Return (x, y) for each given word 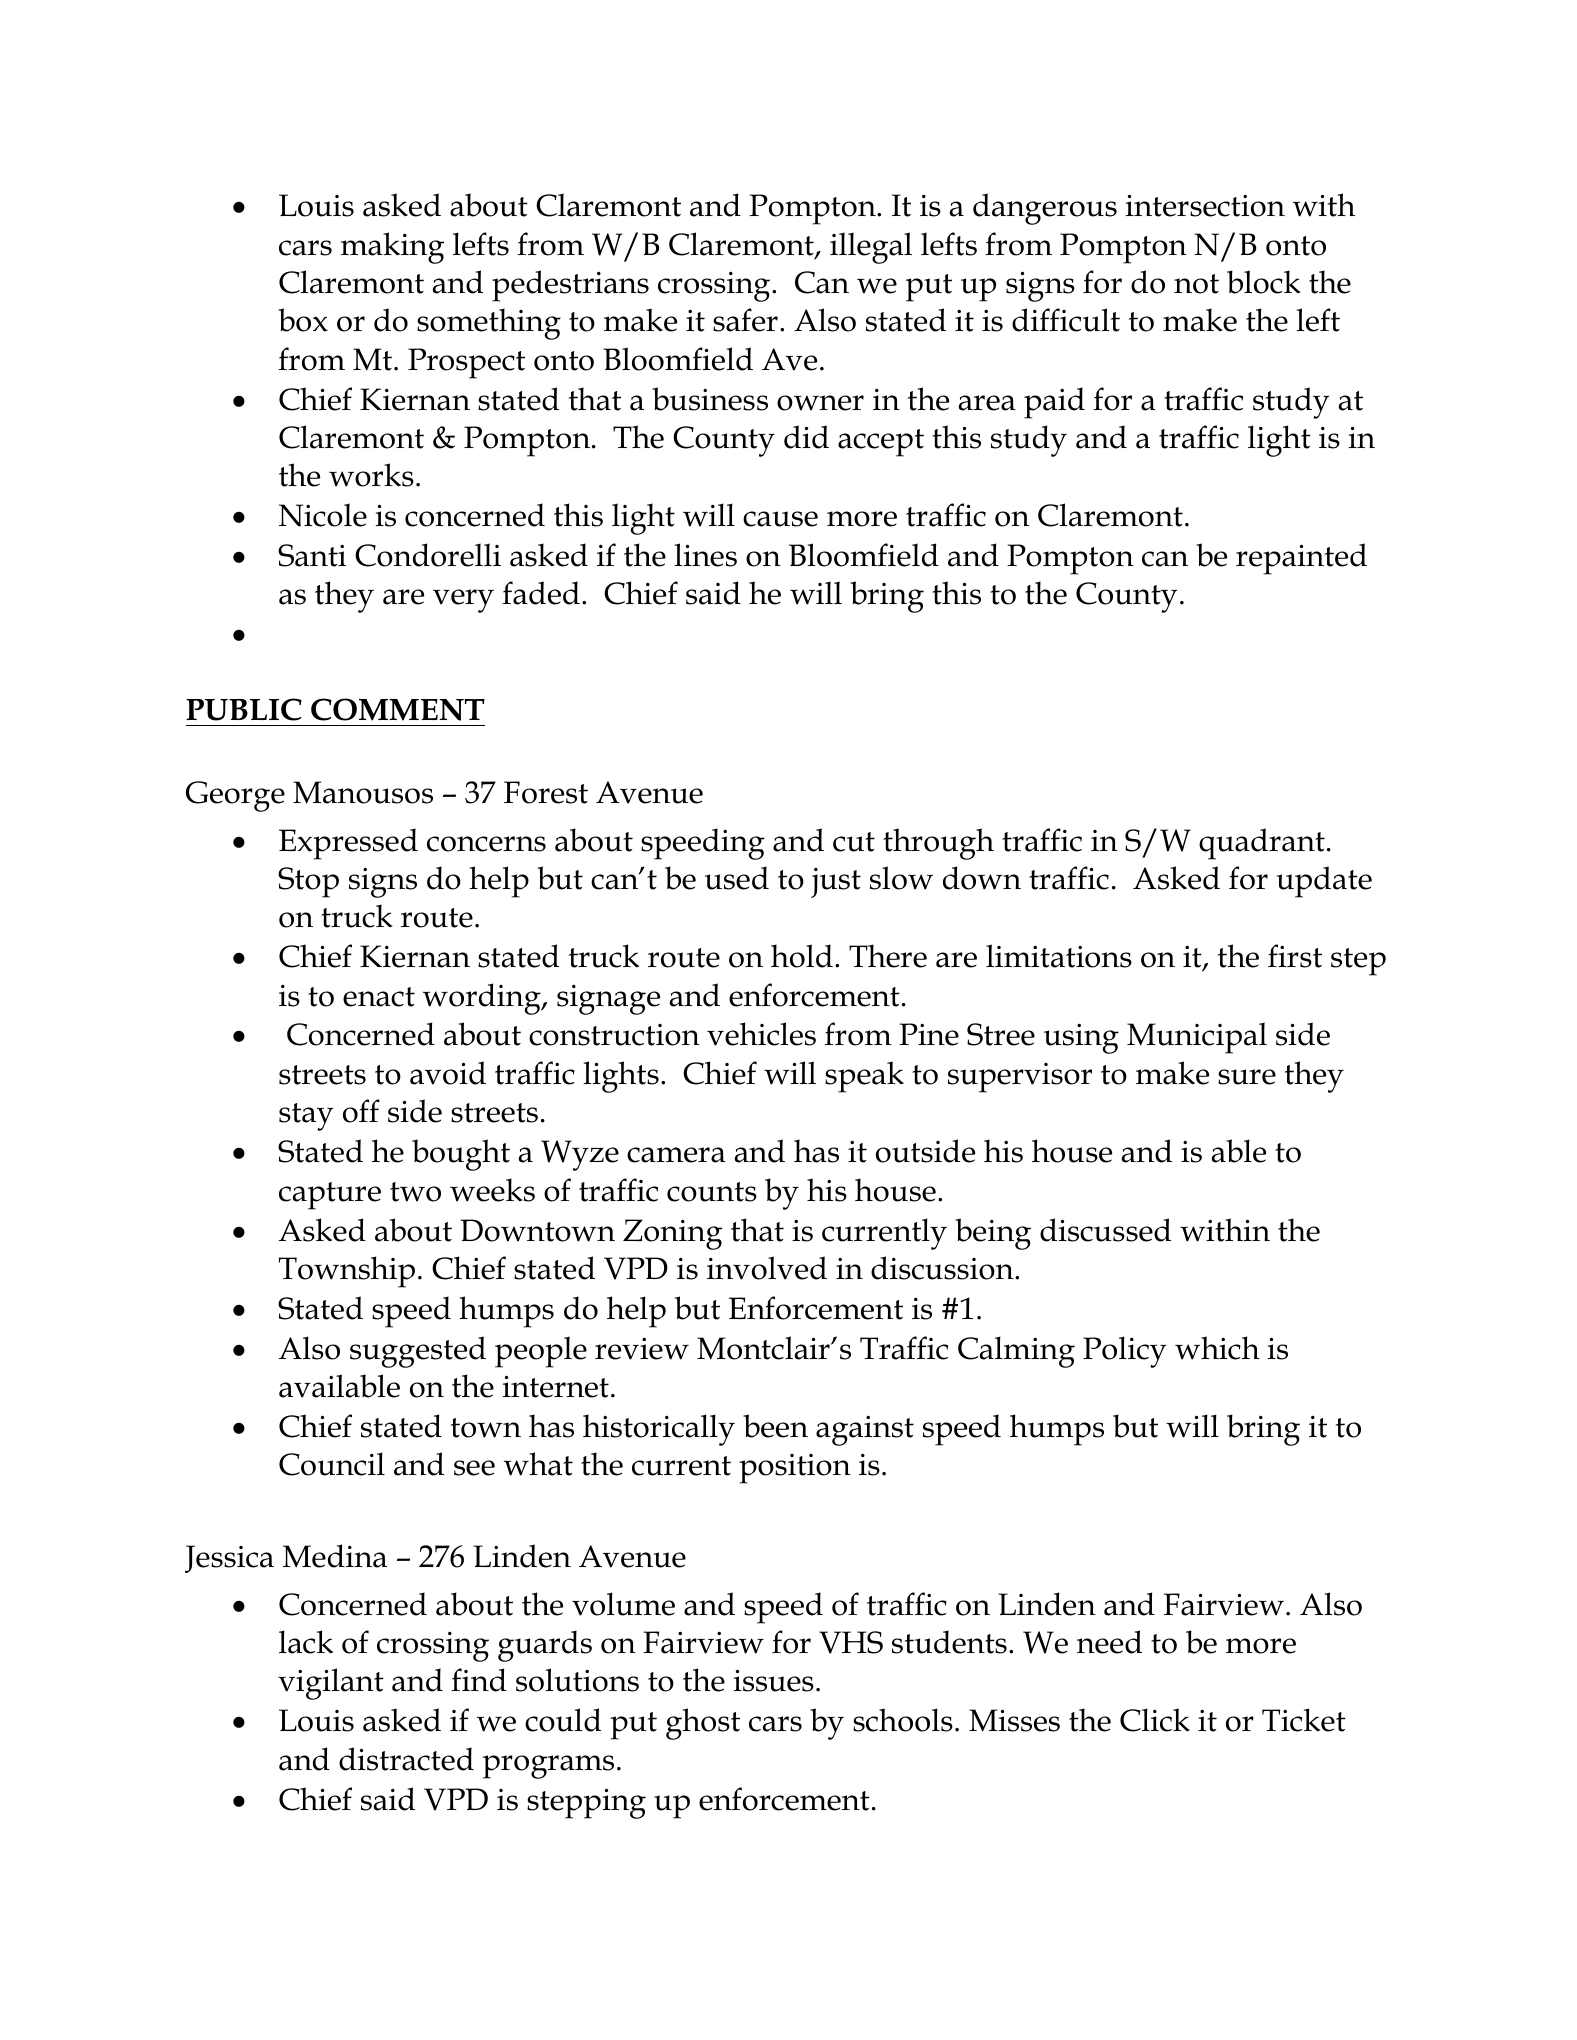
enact (379, 997)
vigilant (331, 1684)
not (1196, 284)
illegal (871, 248)
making (392, 248)
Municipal (1197, 1038)
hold (802, 956)
